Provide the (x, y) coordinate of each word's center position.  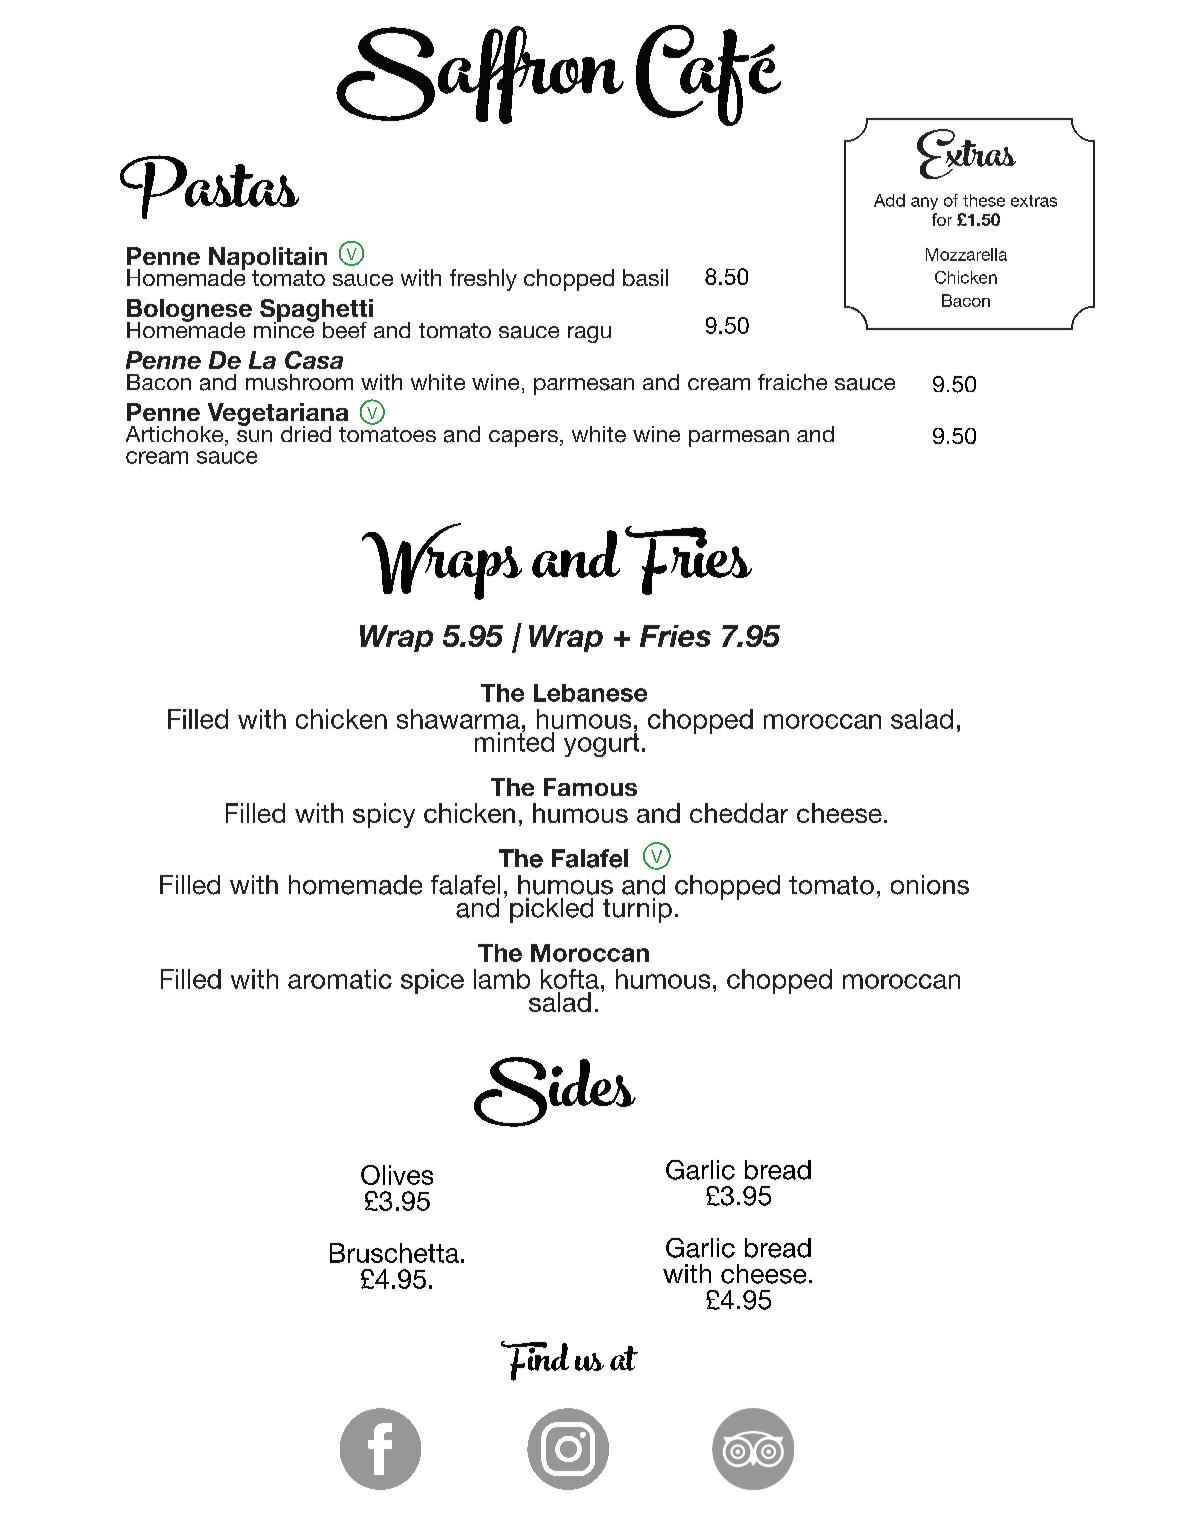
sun (254, 436)
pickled (551, 910)
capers (523, 438)
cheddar (739, 813)
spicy (384, 815)
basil (645, 277)
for (942, 219)
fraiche (792, 382)
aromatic (340, 979)
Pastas (209, 187)
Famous (590, 787)
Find (535, 1361)
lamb (502, 979)
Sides (555, 1092)
